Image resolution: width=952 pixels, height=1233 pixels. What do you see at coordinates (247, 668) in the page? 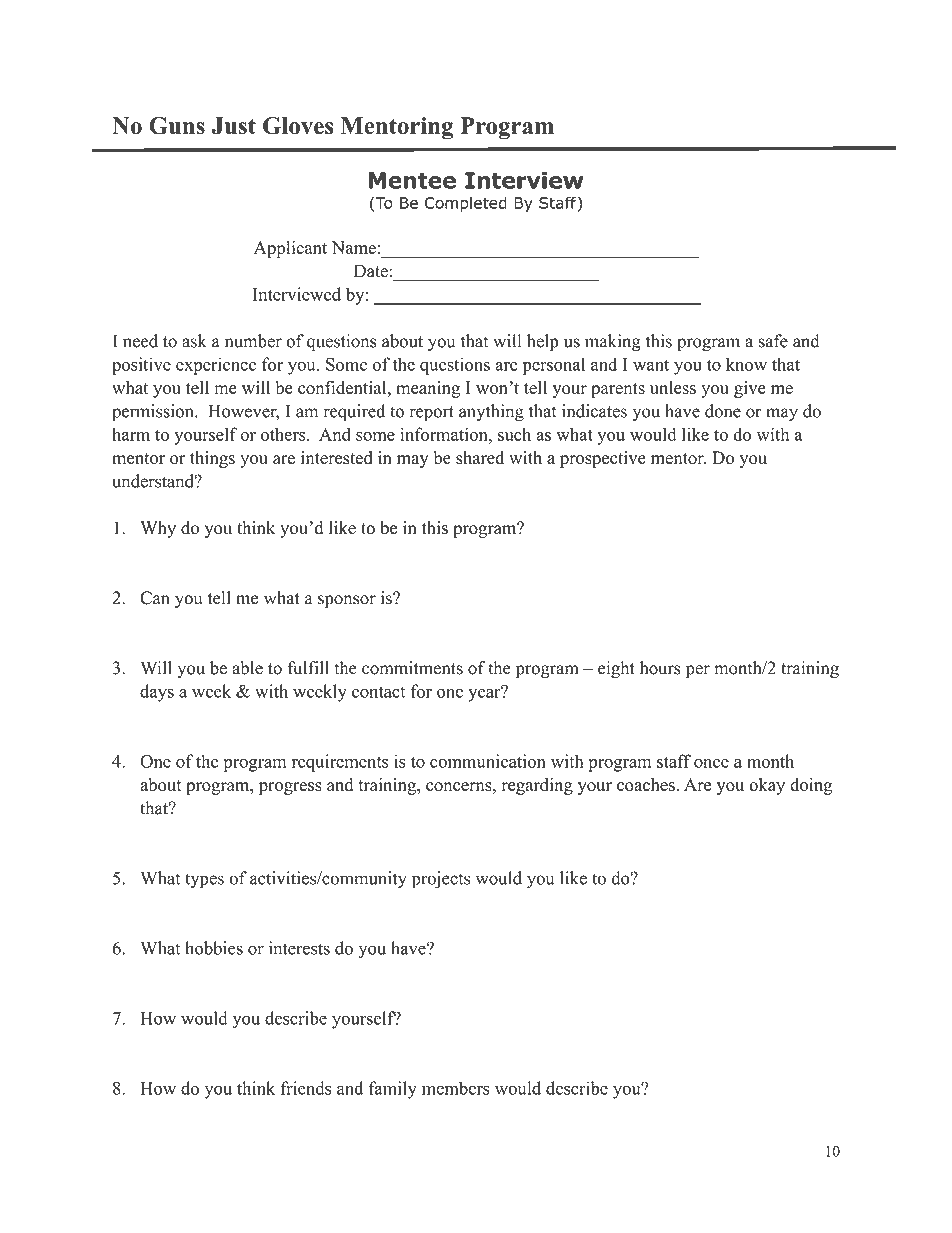
I see `able` at bounding box center [247, 668].
